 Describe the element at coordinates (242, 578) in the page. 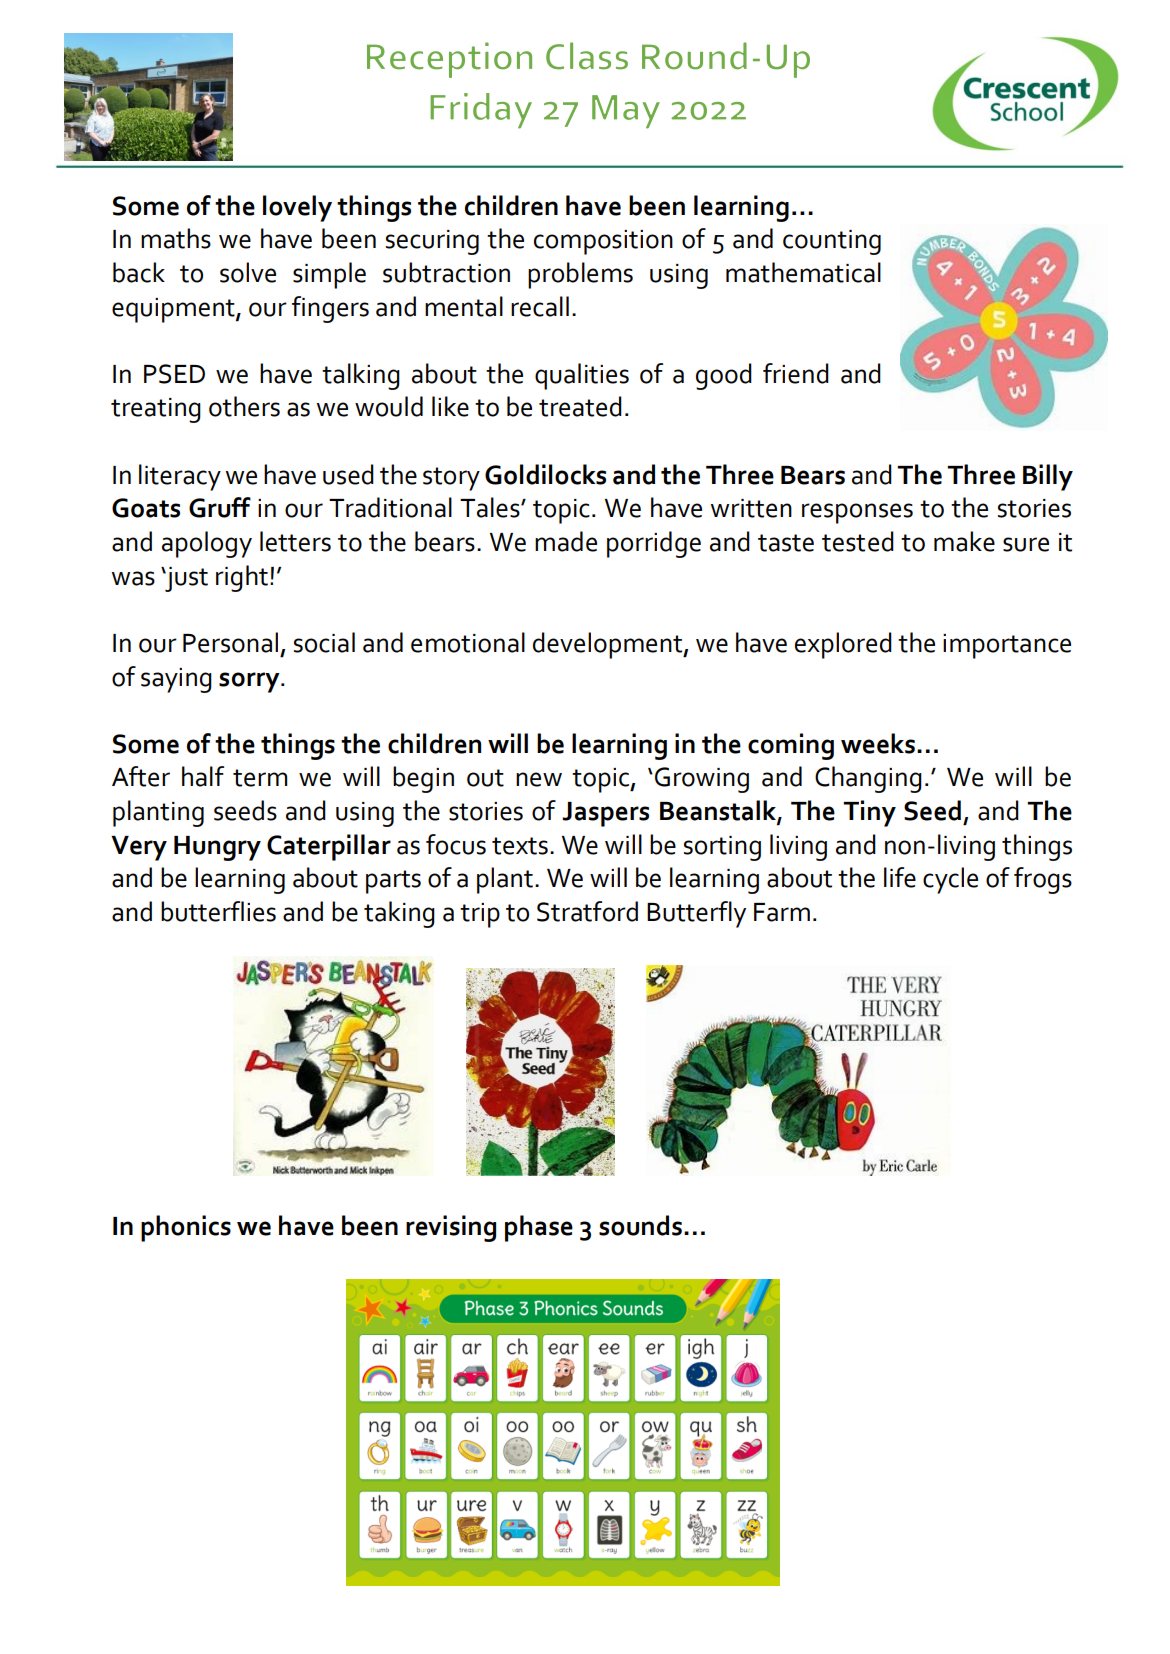

I see `right` at that location.
